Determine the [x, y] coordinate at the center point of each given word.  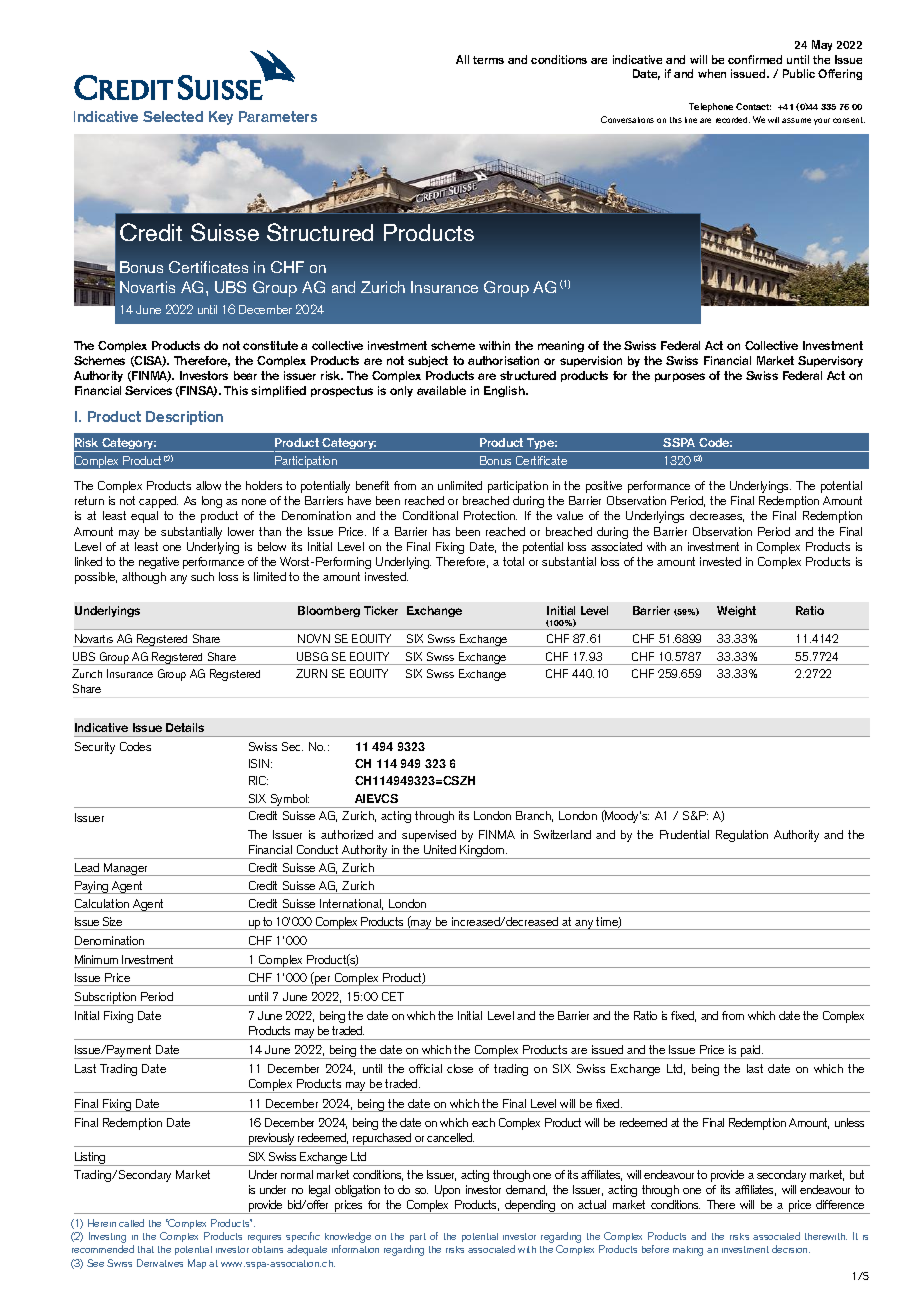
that [146, 1249]
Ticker [381, 610]
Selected [173, 116]
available [441, 390]
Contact [753, 106]
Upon [447, 1191]
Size [112, 921]
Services [148, 390]
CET [393, 996]
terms [488, 60]
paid [751, 1052]
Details [185, 727]
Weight [736, 611]
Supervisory [830, 361]
